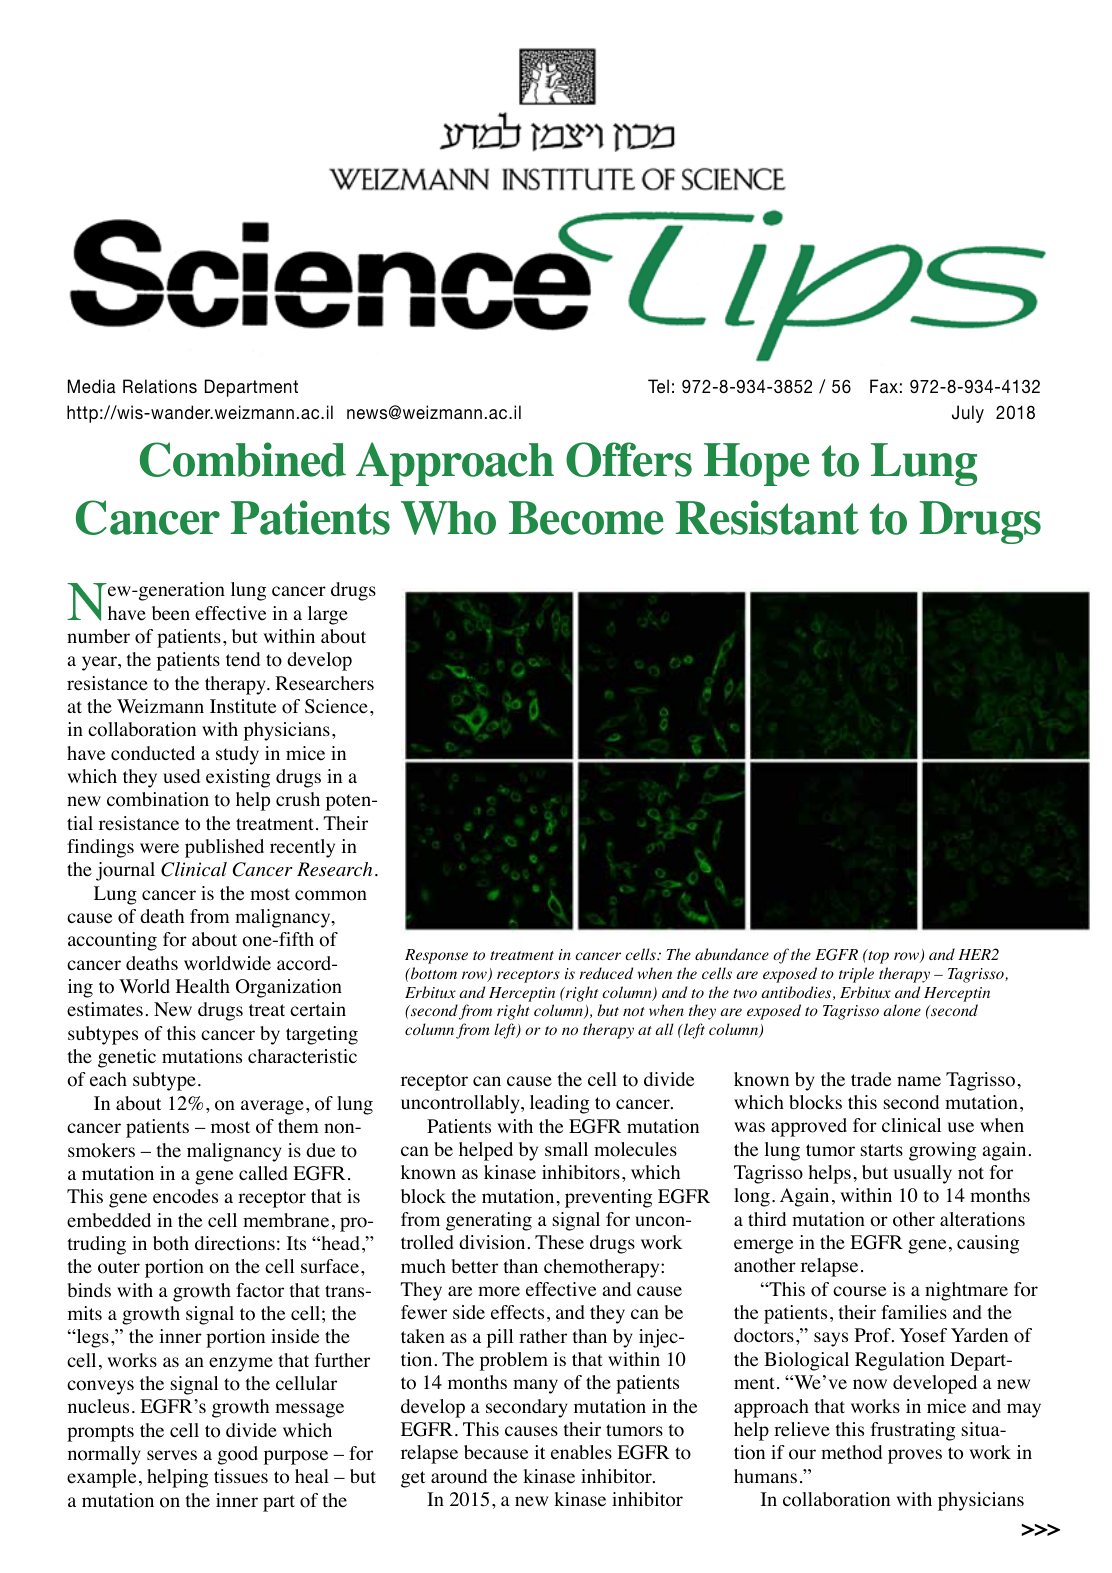 The height and width of the page is (1573, 1112). I want to click on serves, so click(172, 1455).
